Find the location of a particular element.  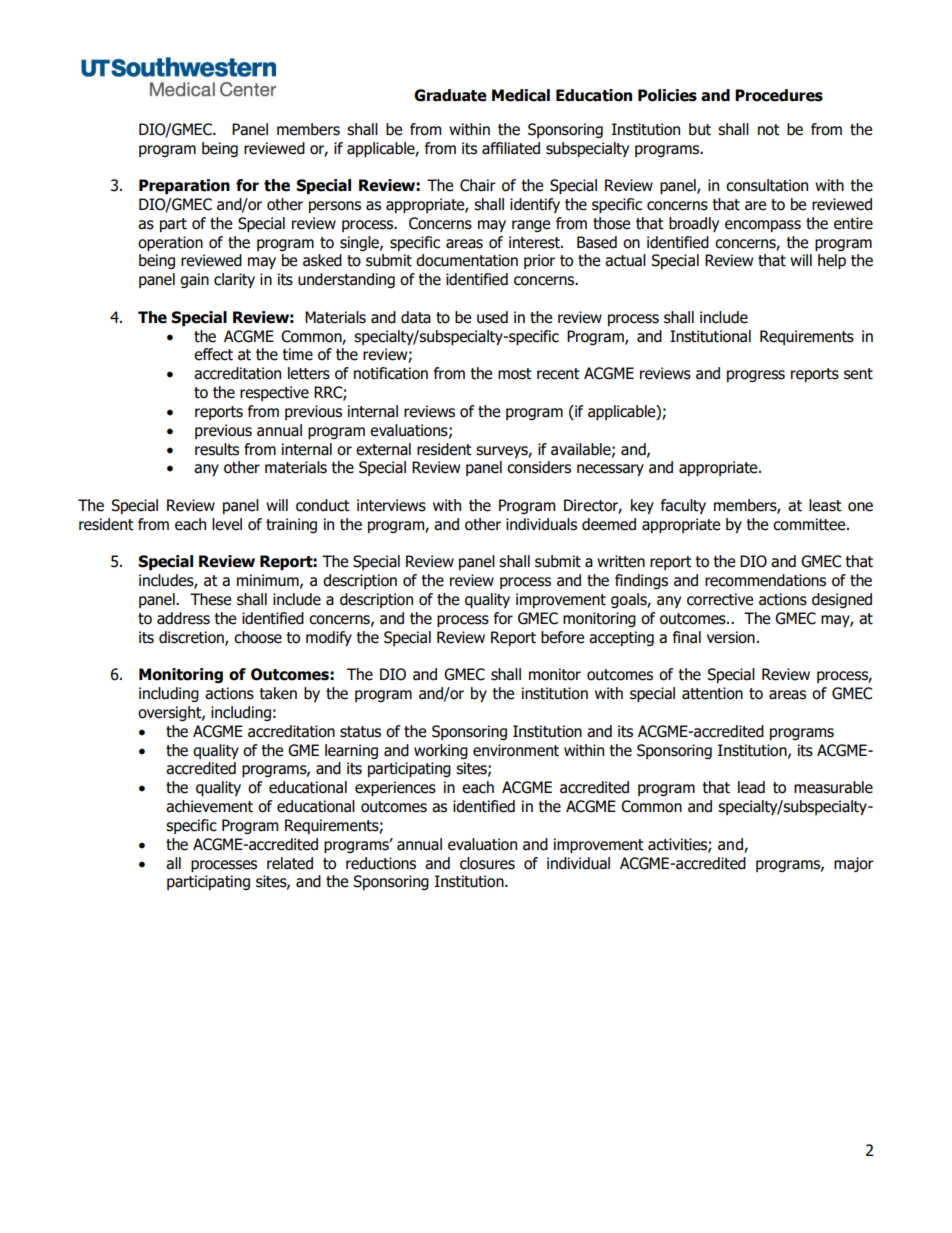

Preparation is located at coordinates (184, 186).
